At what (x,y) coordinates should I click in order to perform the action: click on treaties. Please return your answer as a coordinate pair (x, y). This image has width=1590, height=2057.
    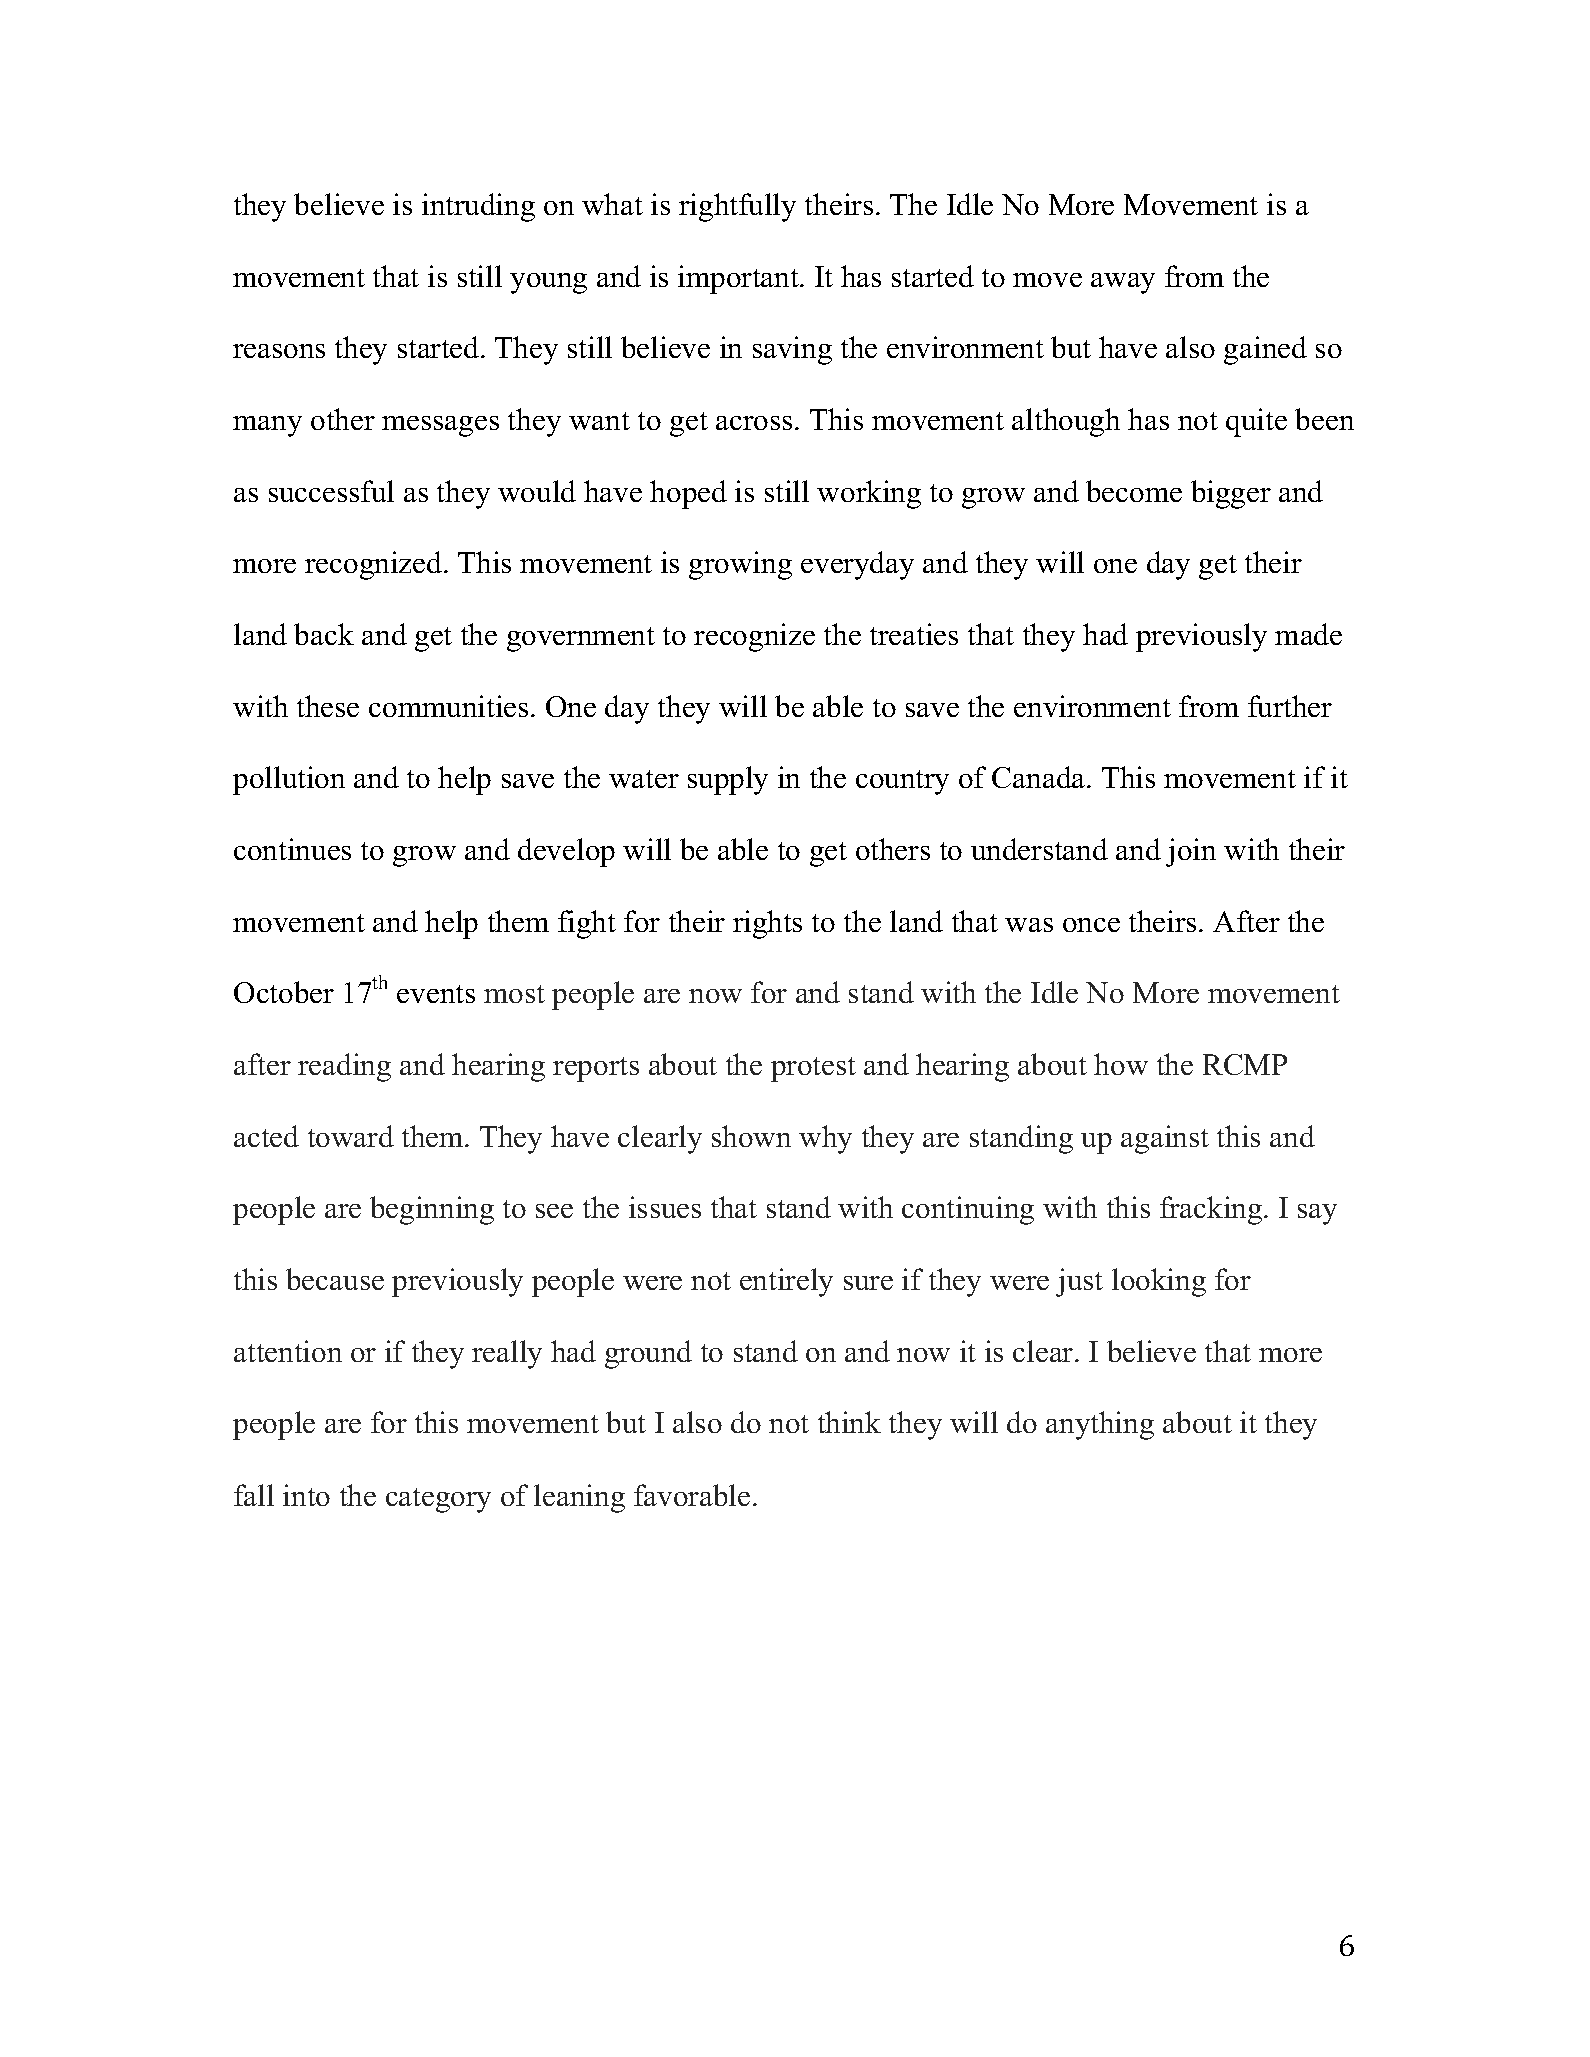
    Looking at the image, I should click on (914, 634).
